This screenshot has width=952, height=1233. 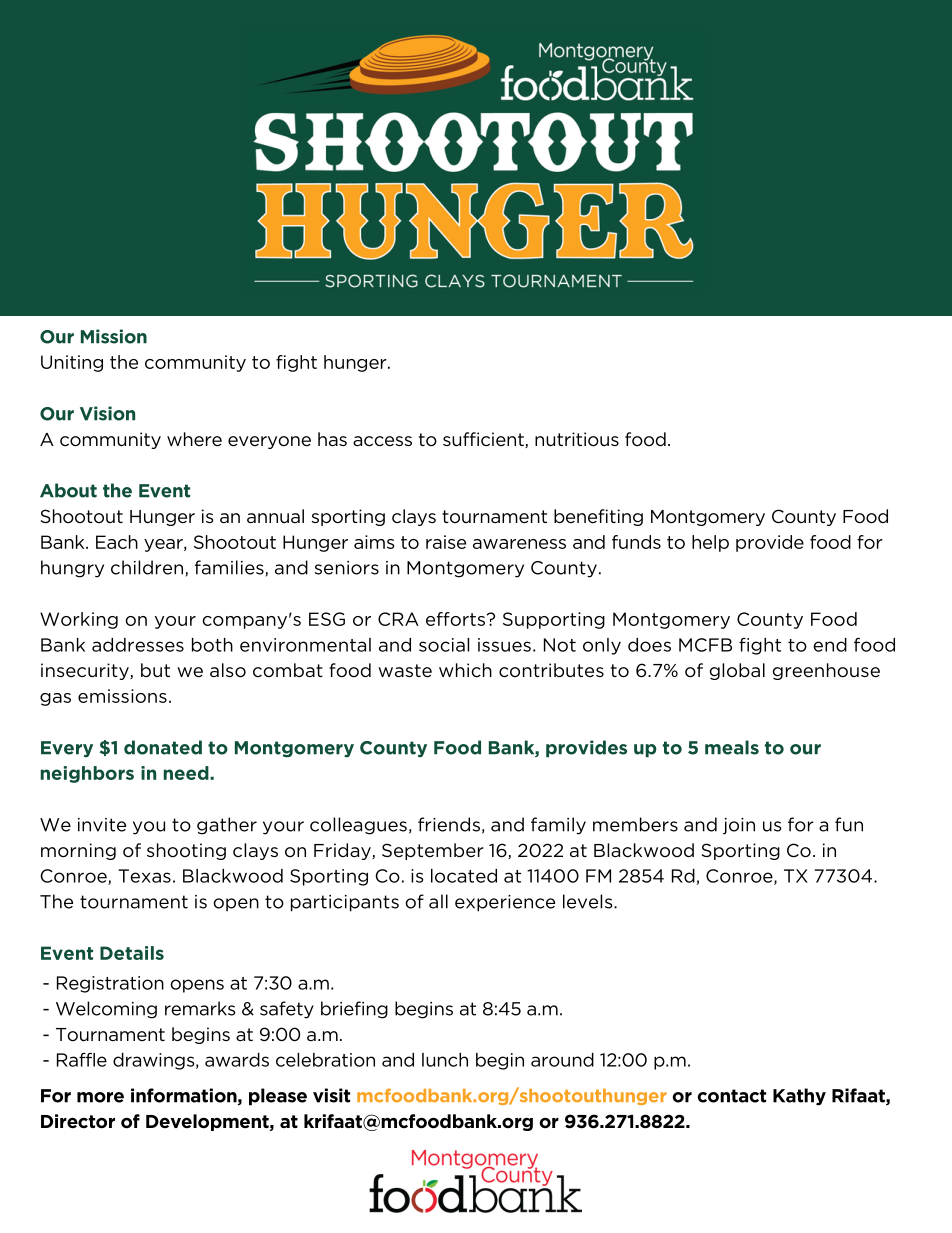 I want to click on access, so click(x=382, y=441).
